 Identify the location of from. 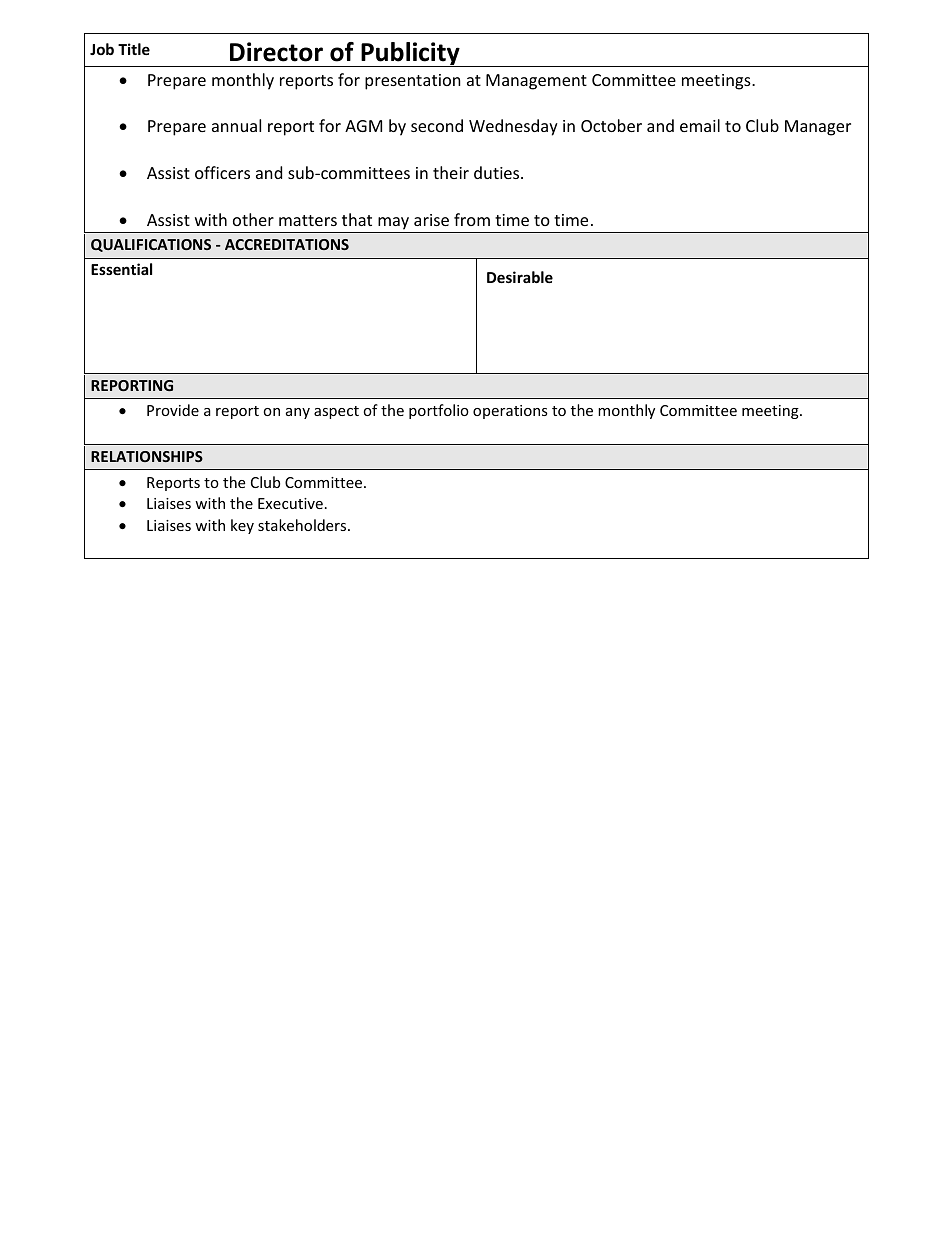
(472, 219).
